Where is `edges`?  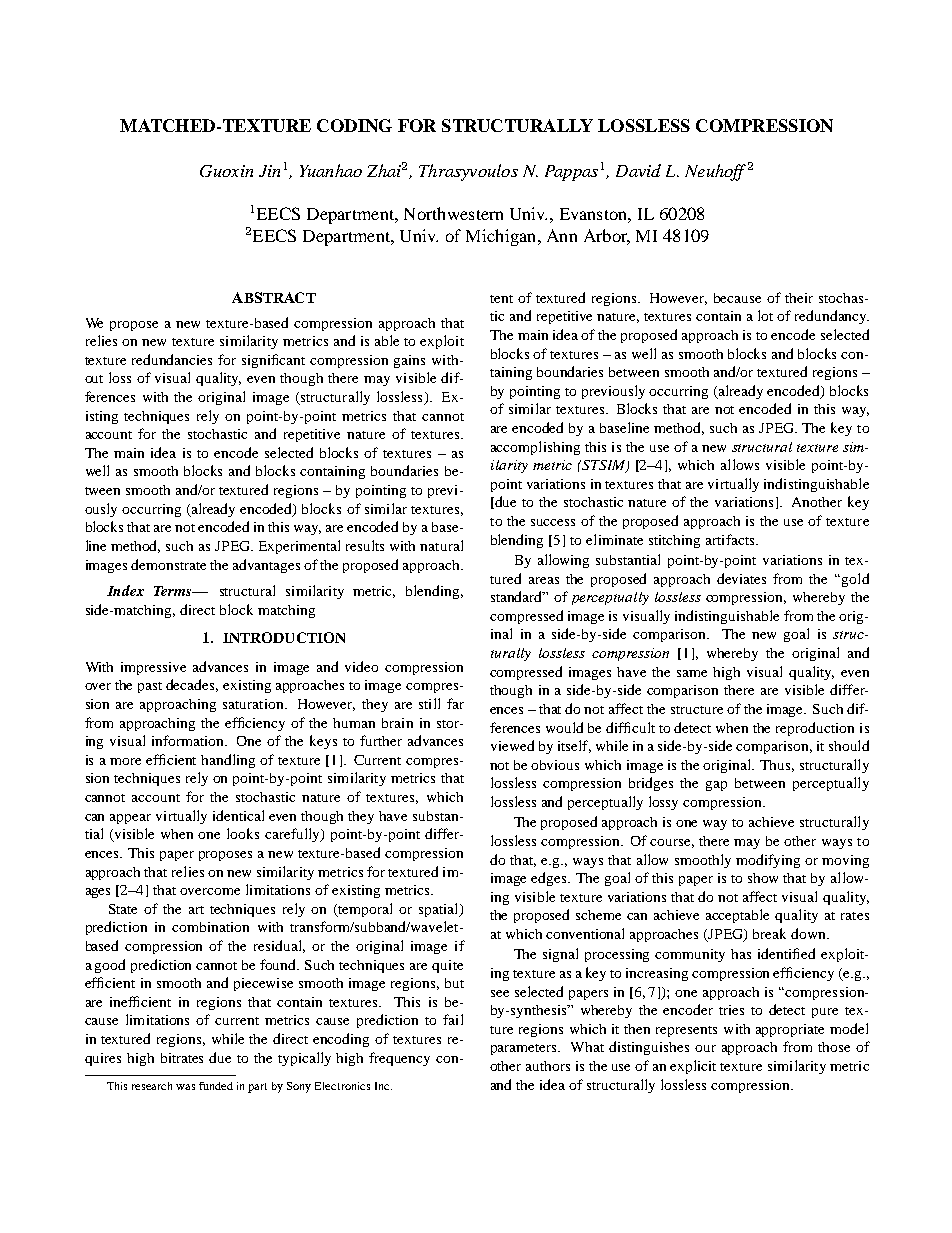 edges is located at coordinates (550, 879).
